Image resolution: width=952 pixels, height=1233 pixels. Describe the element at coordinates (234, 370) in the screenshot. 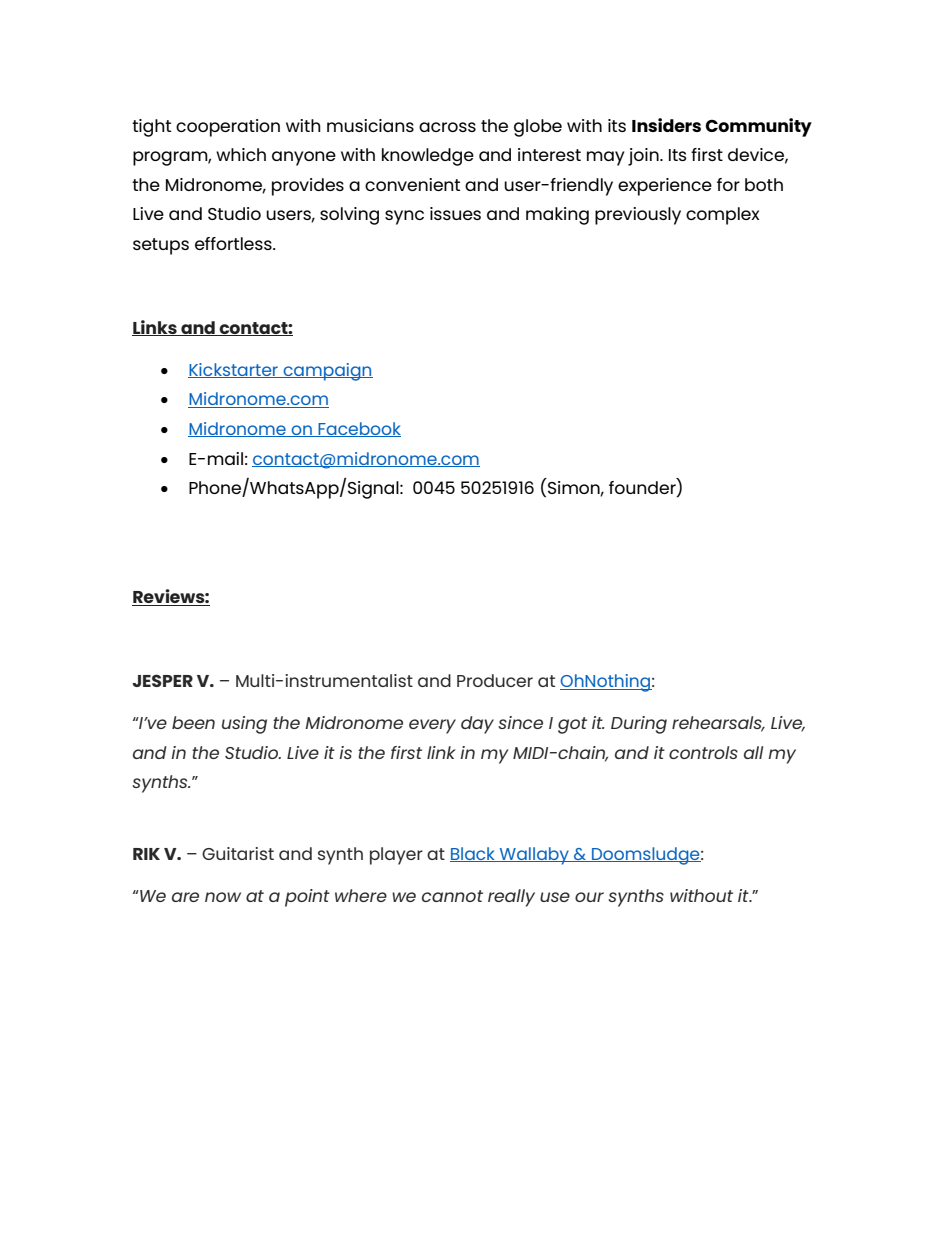

I see `Kickstarter` at that location.
